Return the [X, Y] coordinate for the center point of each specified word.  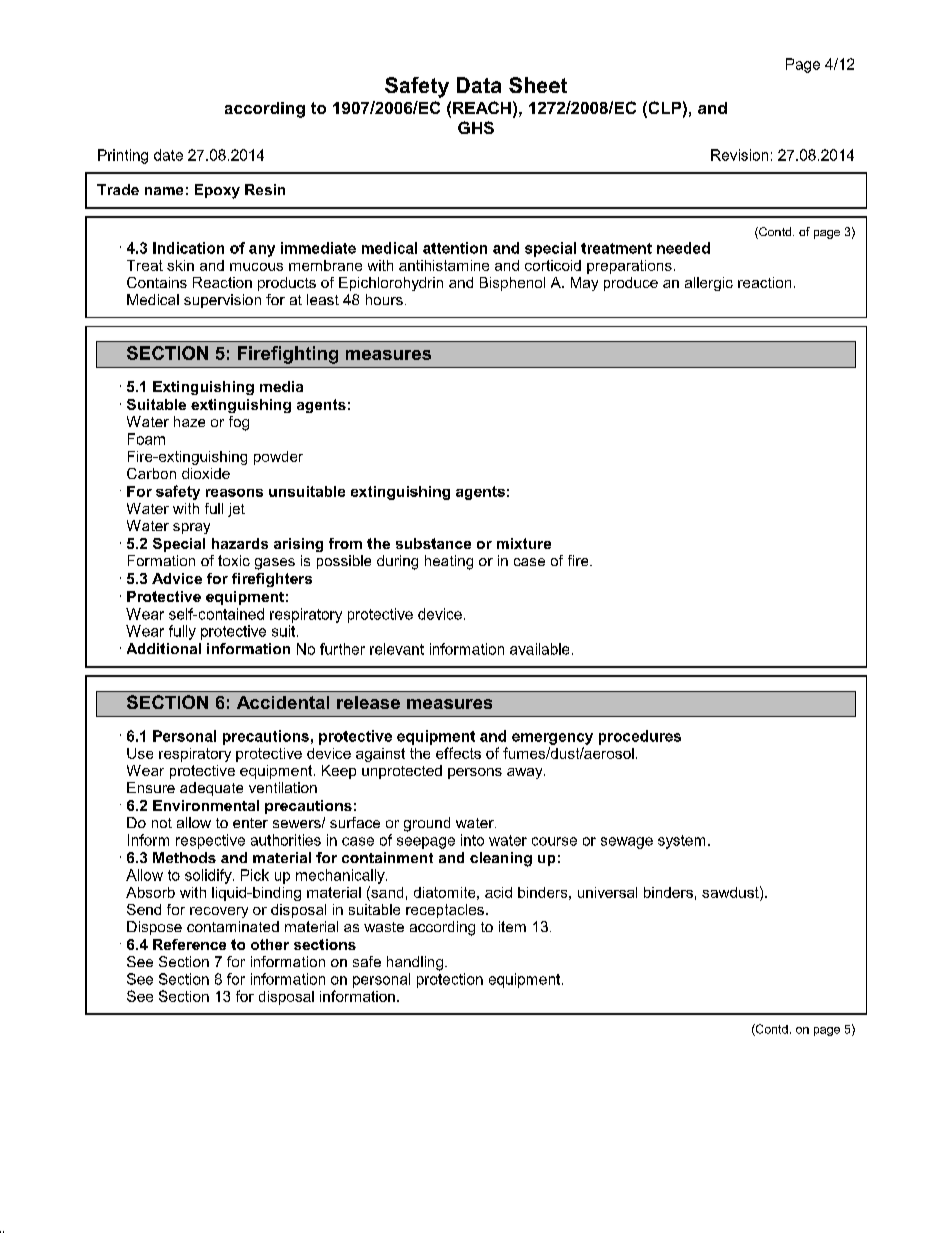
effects [458, 753]
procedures [640, 737]
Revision [739, 155]
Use [140, 753]
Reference [189, 944]
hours [384, 299]
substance [433, 543]
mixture [524, 543]
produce [631, 284]
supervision [222, 301]
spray [191, 528]
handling [415, 963]
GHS [476, 127]
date [168, 155]
